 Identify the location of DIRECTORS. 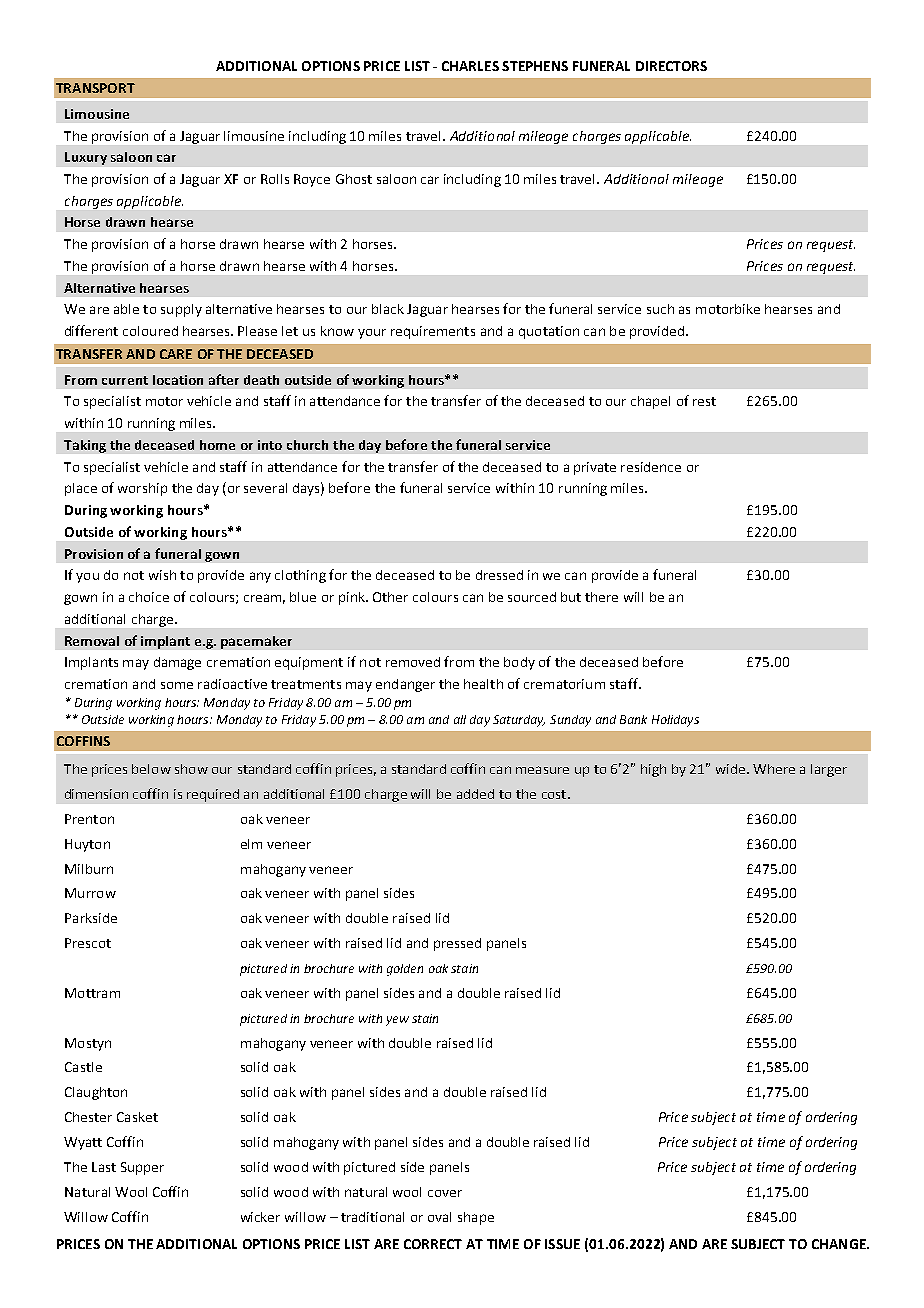
(671, 66).
